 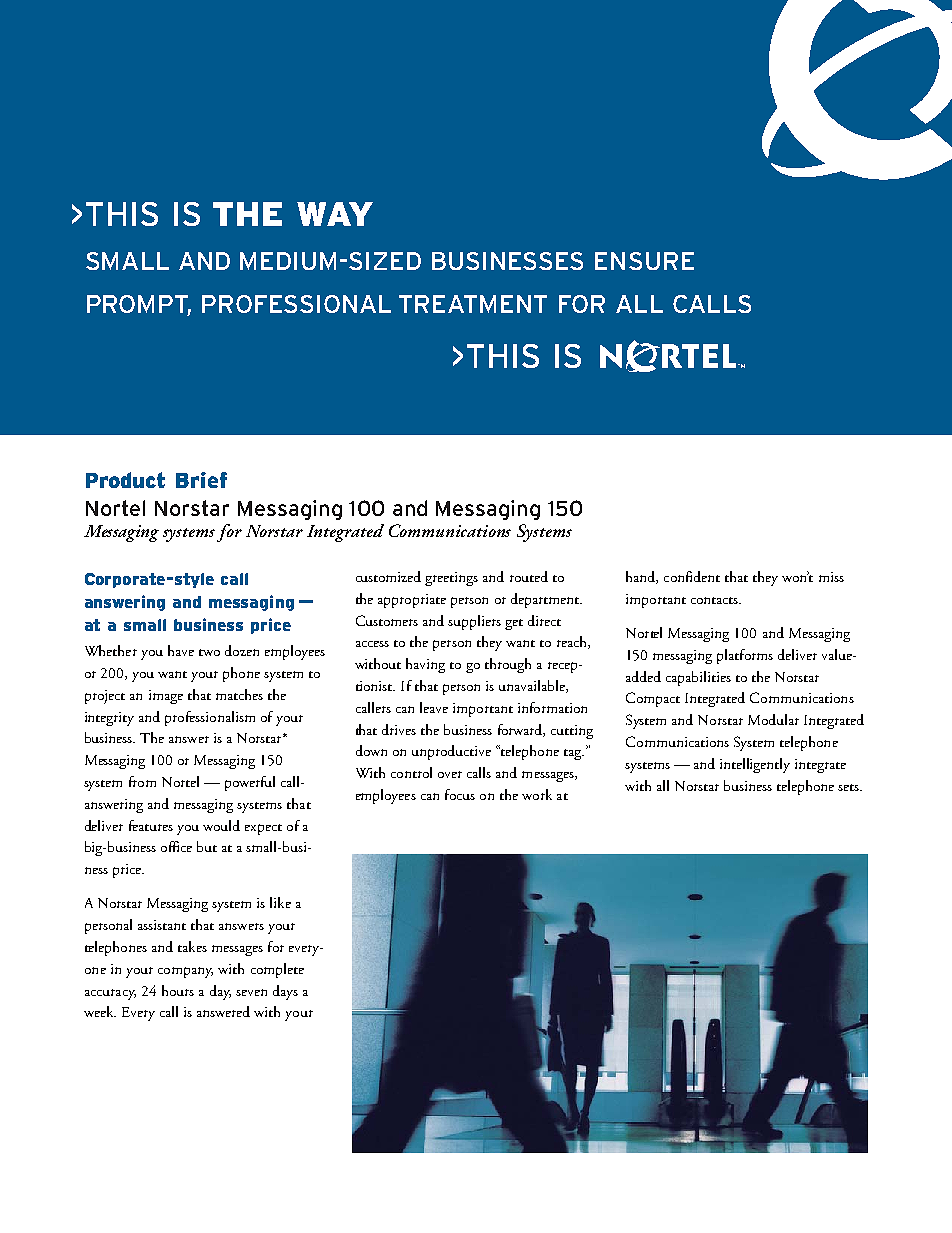 I want to click on suppliers, so click(x=474, y=622).
